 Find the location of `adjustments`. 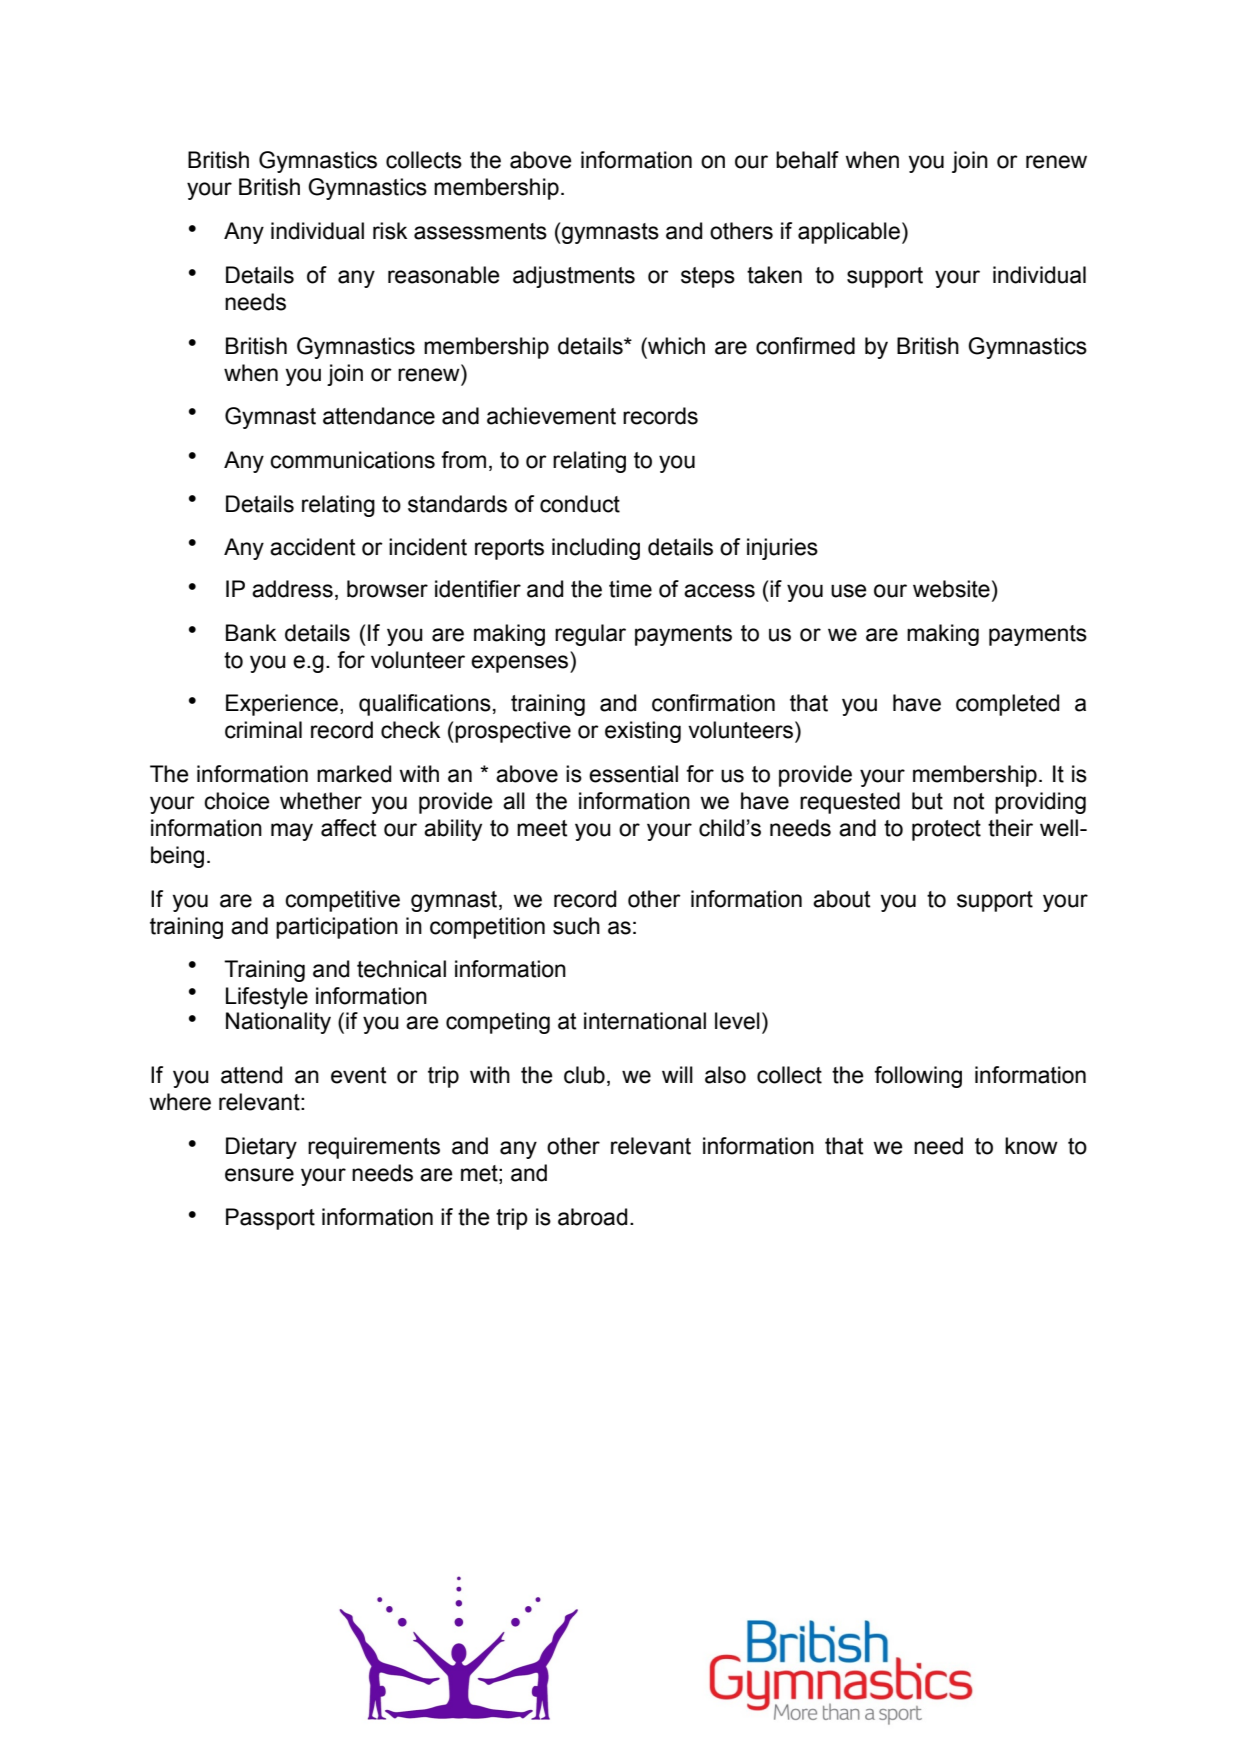

adjustments is located at coordinates (574, 277).
